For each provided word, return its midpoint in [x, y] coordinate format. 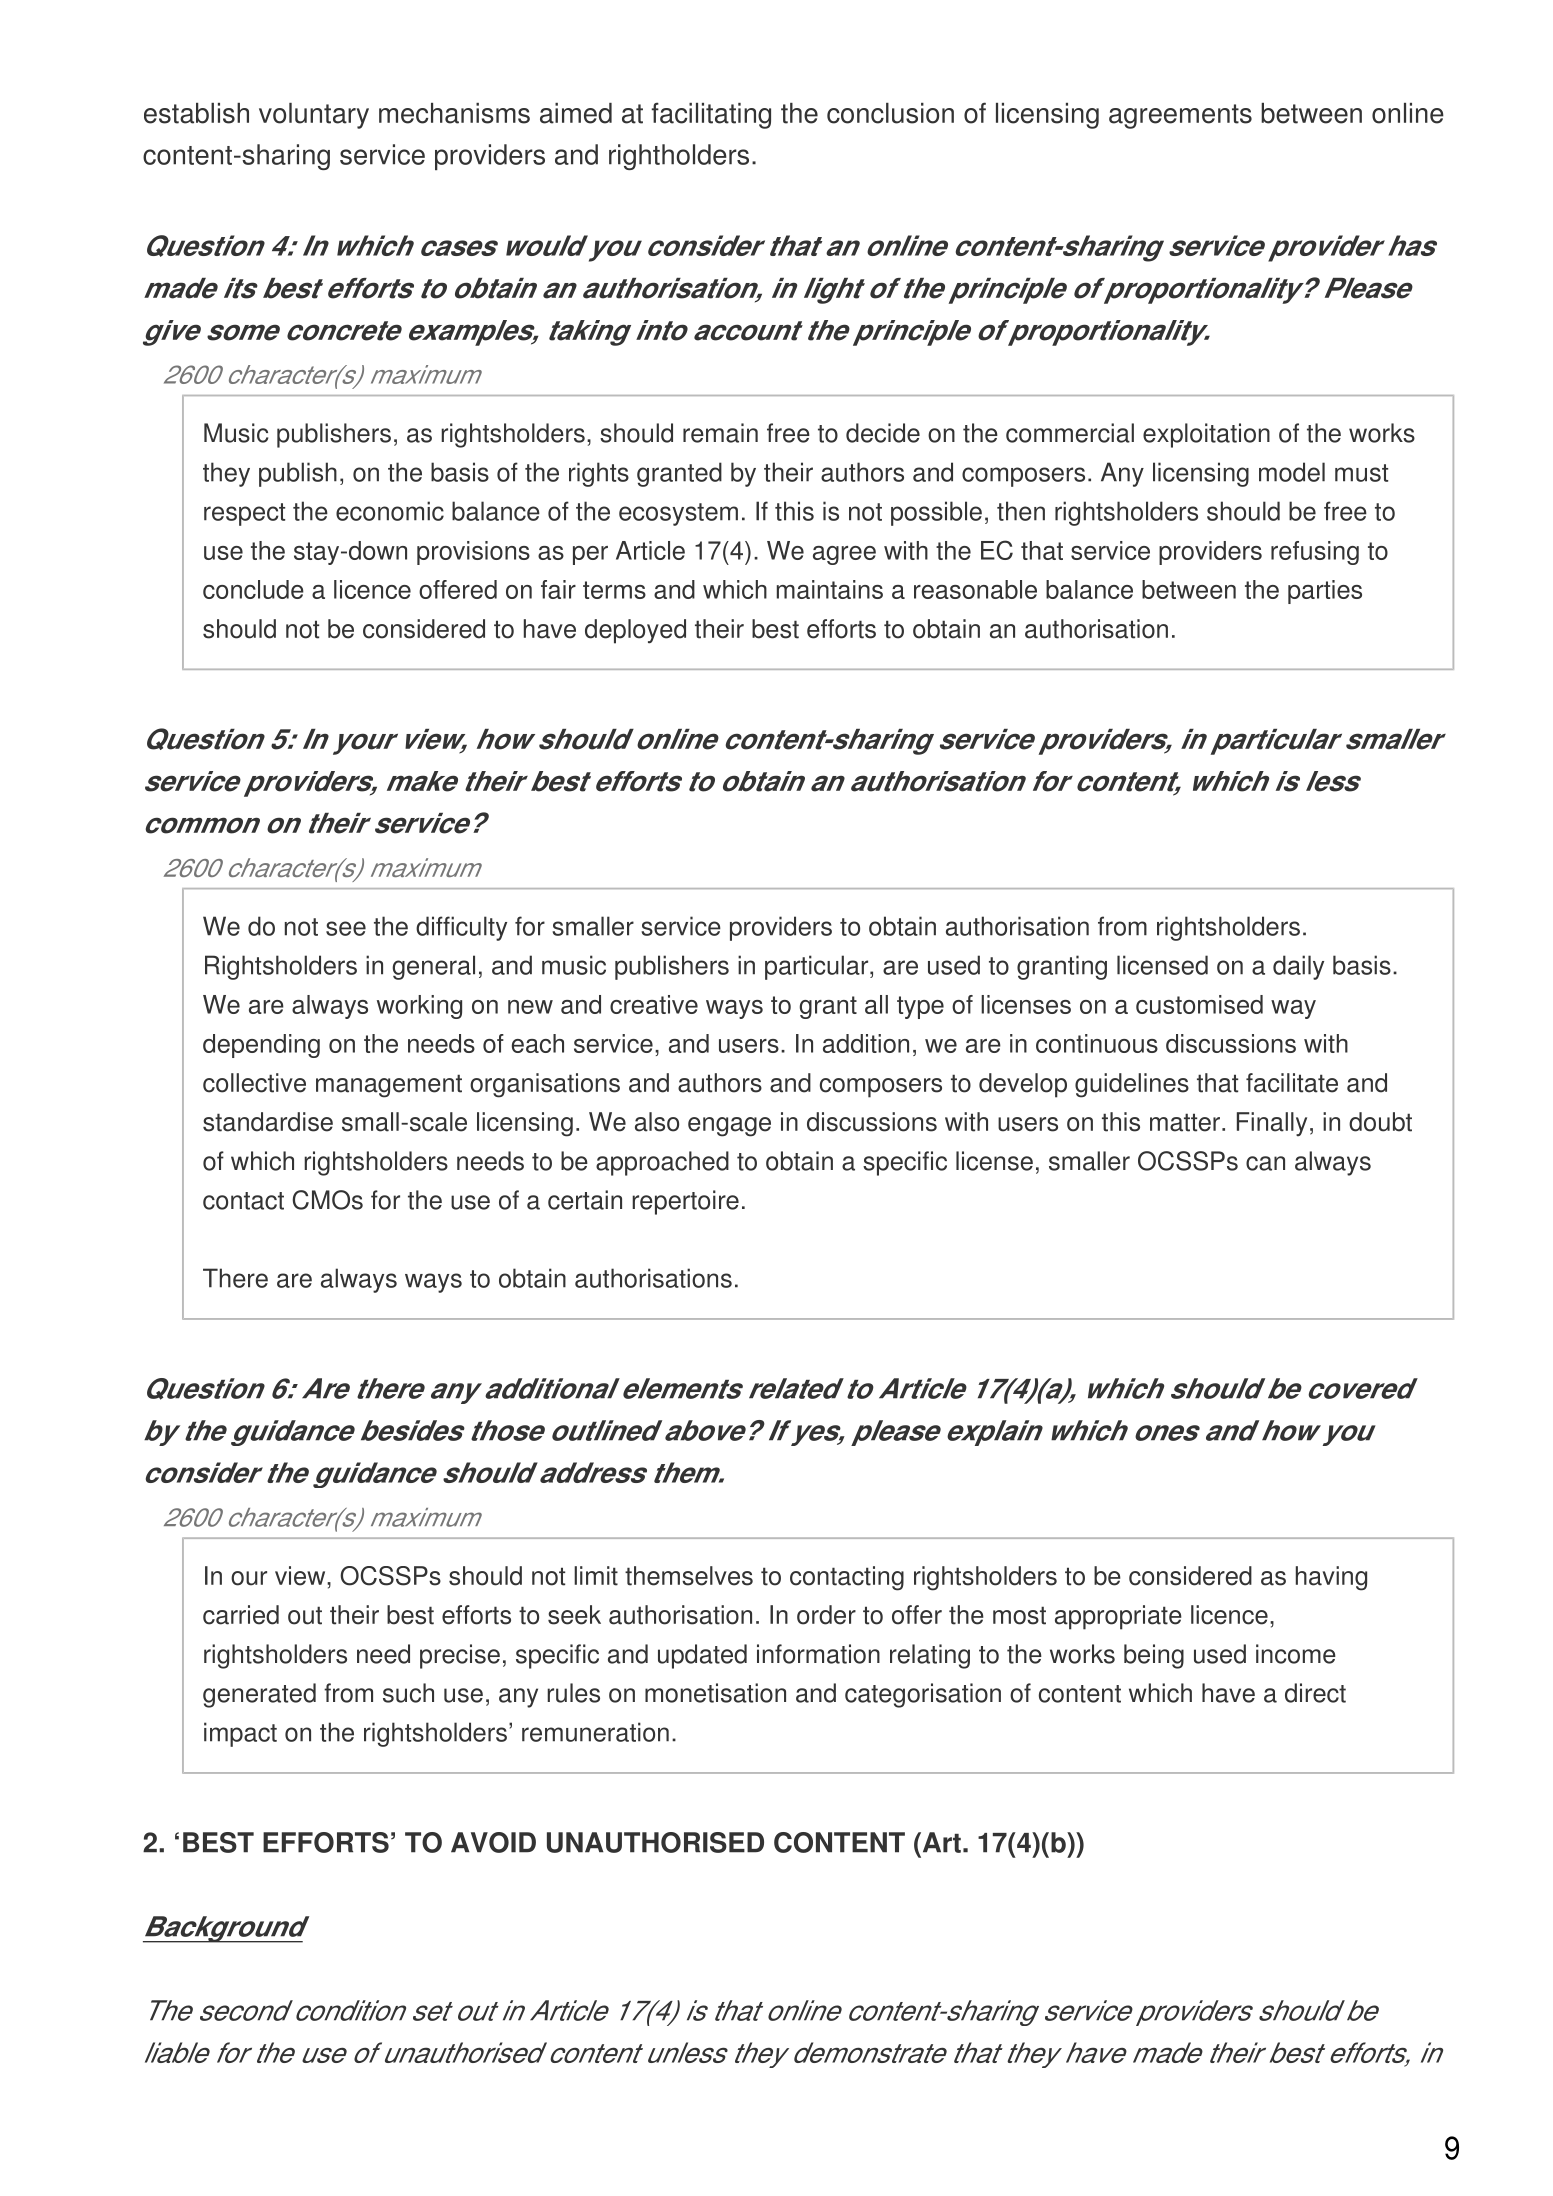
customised [1199, 1004]
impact [240, 1734]
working [419, 1007]
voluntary [314, 116]
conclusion [890, 113]
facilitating [711, 115]
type [920, 1007]
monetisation [715, 1693]
